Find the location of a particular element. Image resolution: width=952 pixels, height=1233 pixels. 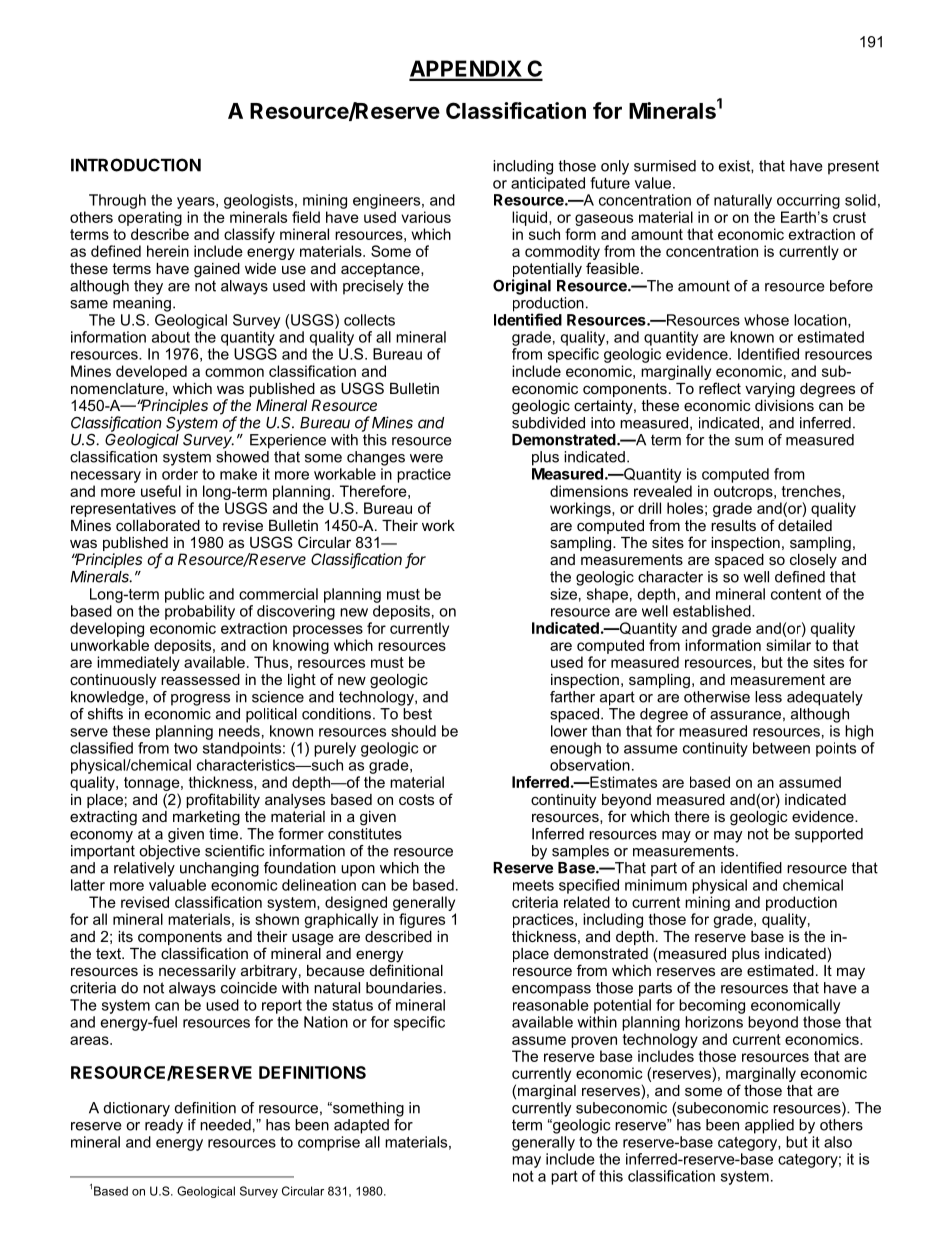

similar is located at coordinates (788, 645).
